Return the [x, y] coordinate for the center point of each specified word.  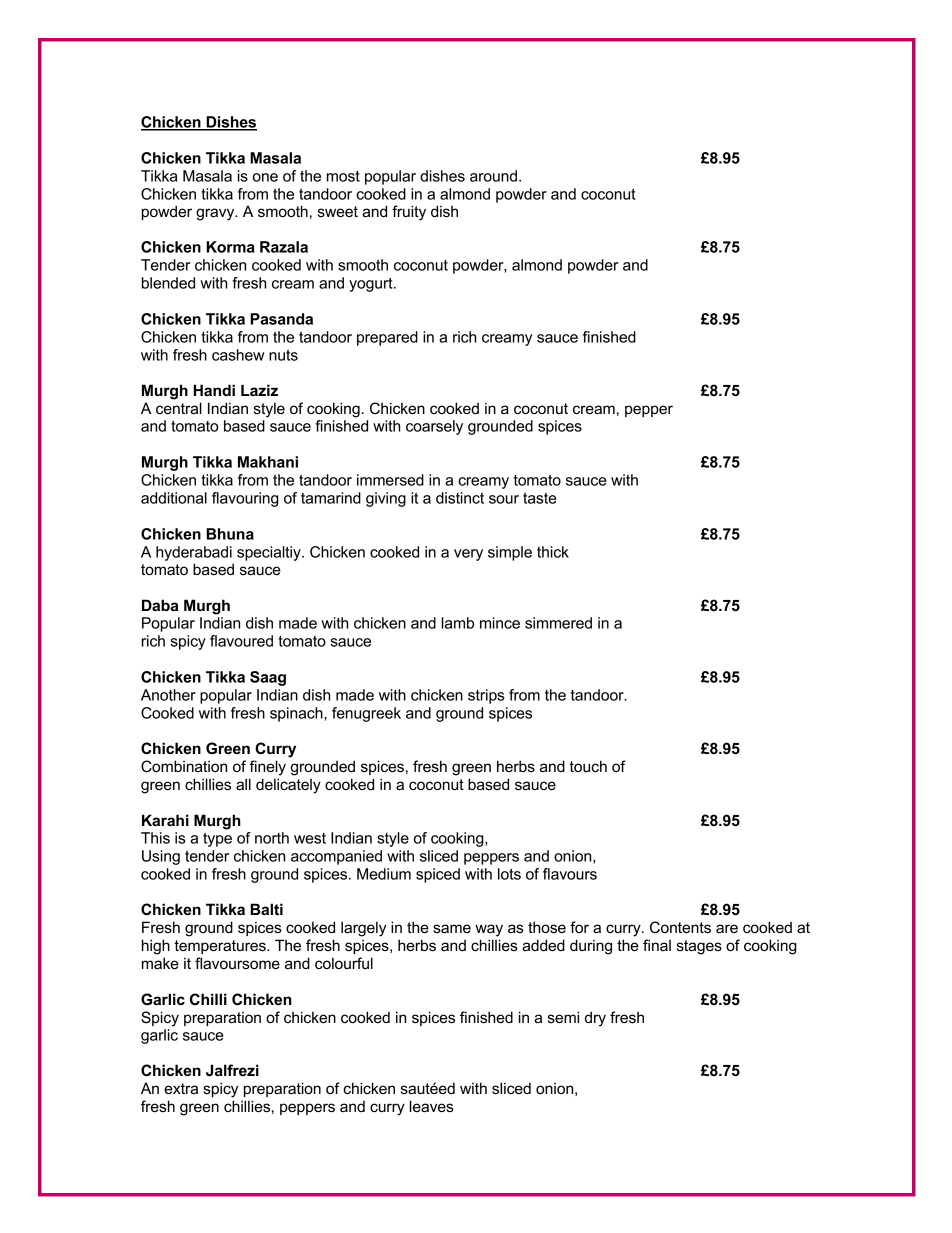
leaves [432, 1106]
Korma [231, 247]
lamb [458, 623]
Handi [214, 390]
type [217, 839]
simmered [558, 623]
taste [540, 498]
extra [181, 1088]
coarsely [434, 427]
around [493, 176]
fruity [409, 213]
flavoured [241, 641]
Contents [680, 927]
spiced [438, 875]
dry [595, 1019]
